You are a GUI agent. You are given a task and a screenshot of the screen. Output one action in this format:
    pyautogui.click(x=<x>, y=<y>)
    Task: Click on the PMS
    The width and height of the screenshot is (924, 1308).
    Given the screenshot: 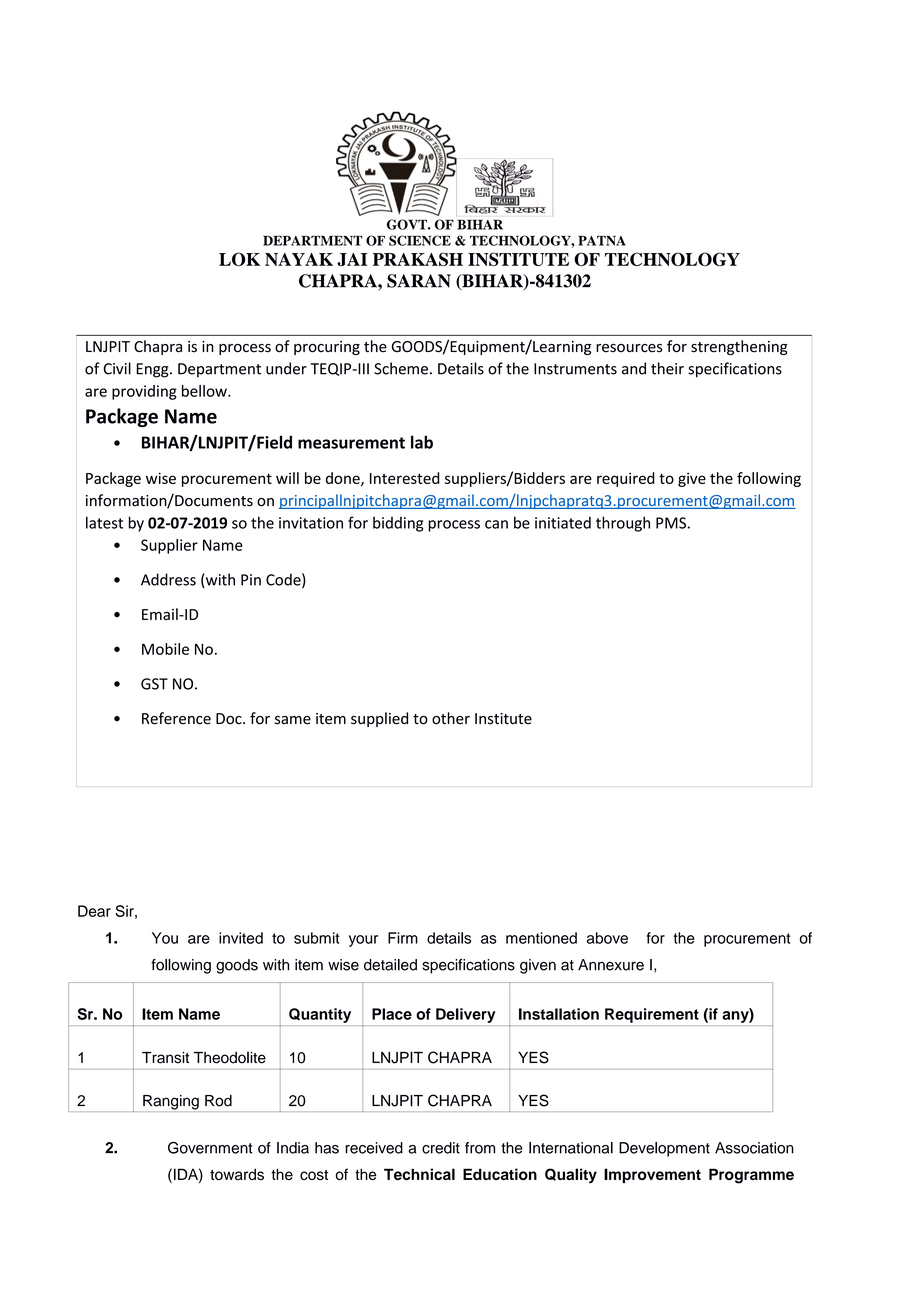 What is the action you would take?
    pyautogui.click(x=671, y=523)
